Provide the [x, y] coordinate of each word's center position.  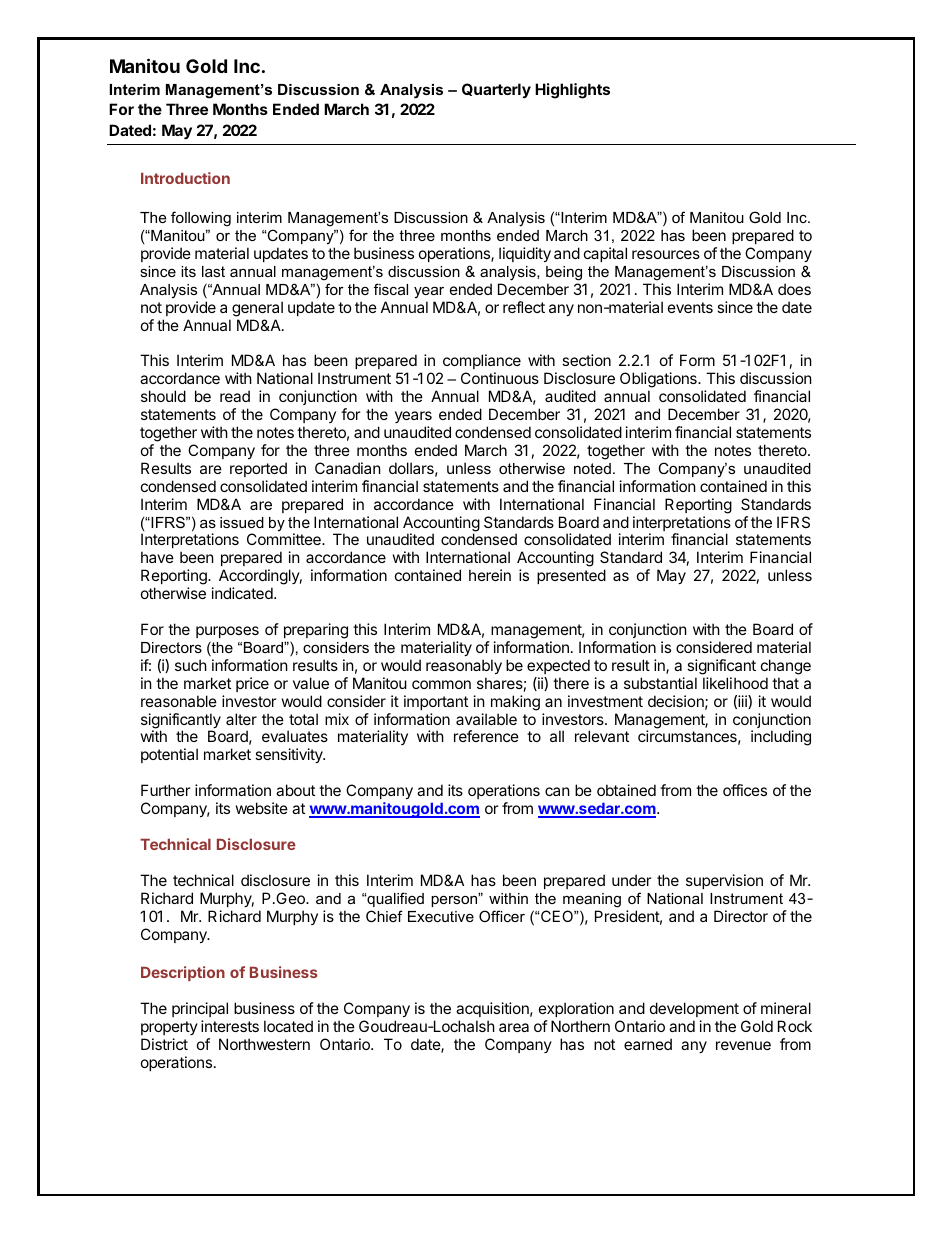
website [262, 808]
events [690, 307]
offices [745, 790]
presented [571, 576]
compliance [482, 363]
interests [230, 1026]
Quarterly [496, 90]
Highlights [572, 91]
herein [490, 575]
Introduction [185, 178]
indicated [242, 593]
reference [486, 736]
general [257, 309]
